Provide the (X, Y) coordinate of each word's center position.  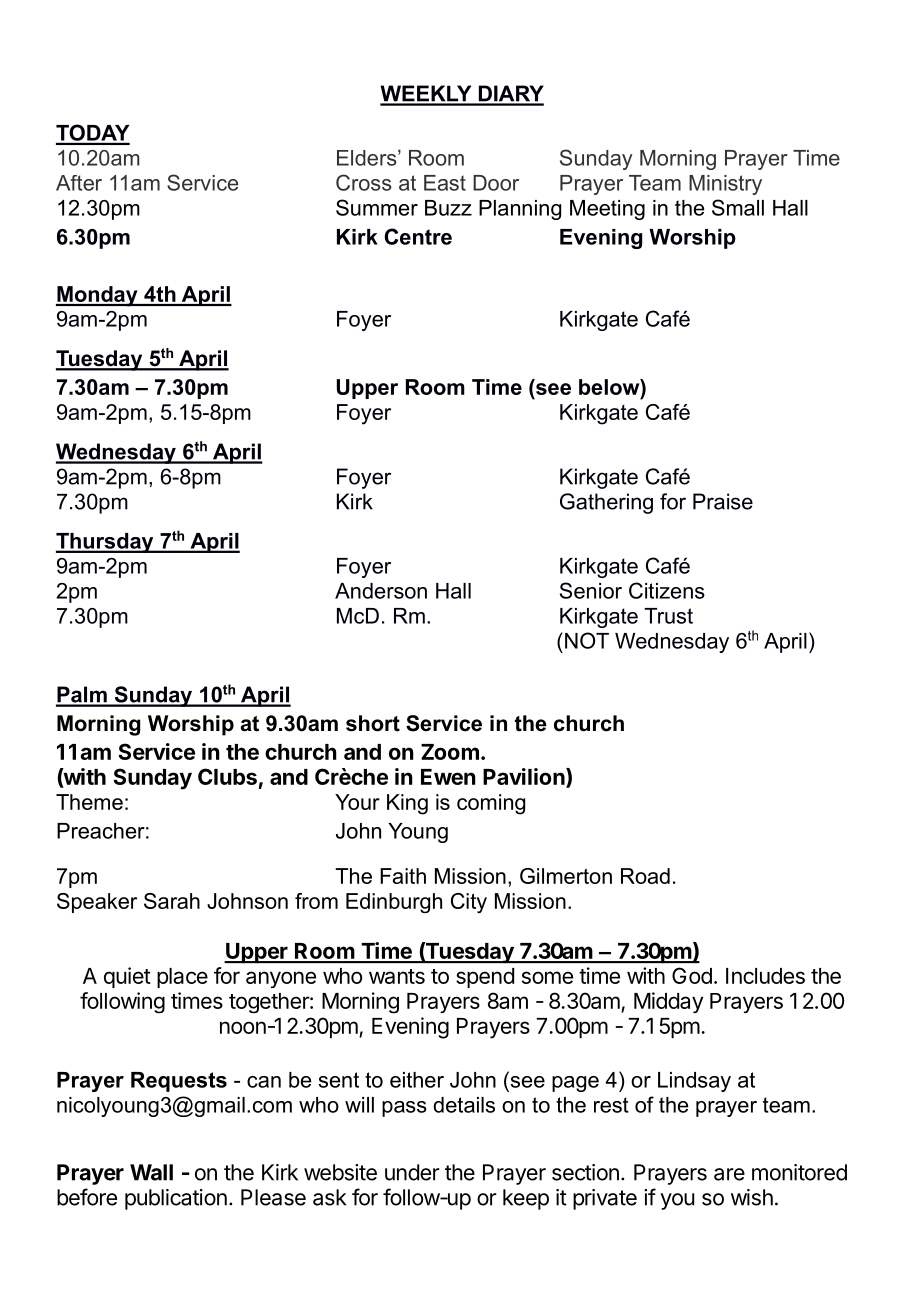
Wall (151, 1172)
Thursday (106, 543)
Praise (723, 501)
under (412, 1172)
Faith (403, 876)
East (445, 183)
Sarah (172, 901)
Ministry (725, 185)
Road (645, 876)
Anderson (381, 591)
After (79, 183)
